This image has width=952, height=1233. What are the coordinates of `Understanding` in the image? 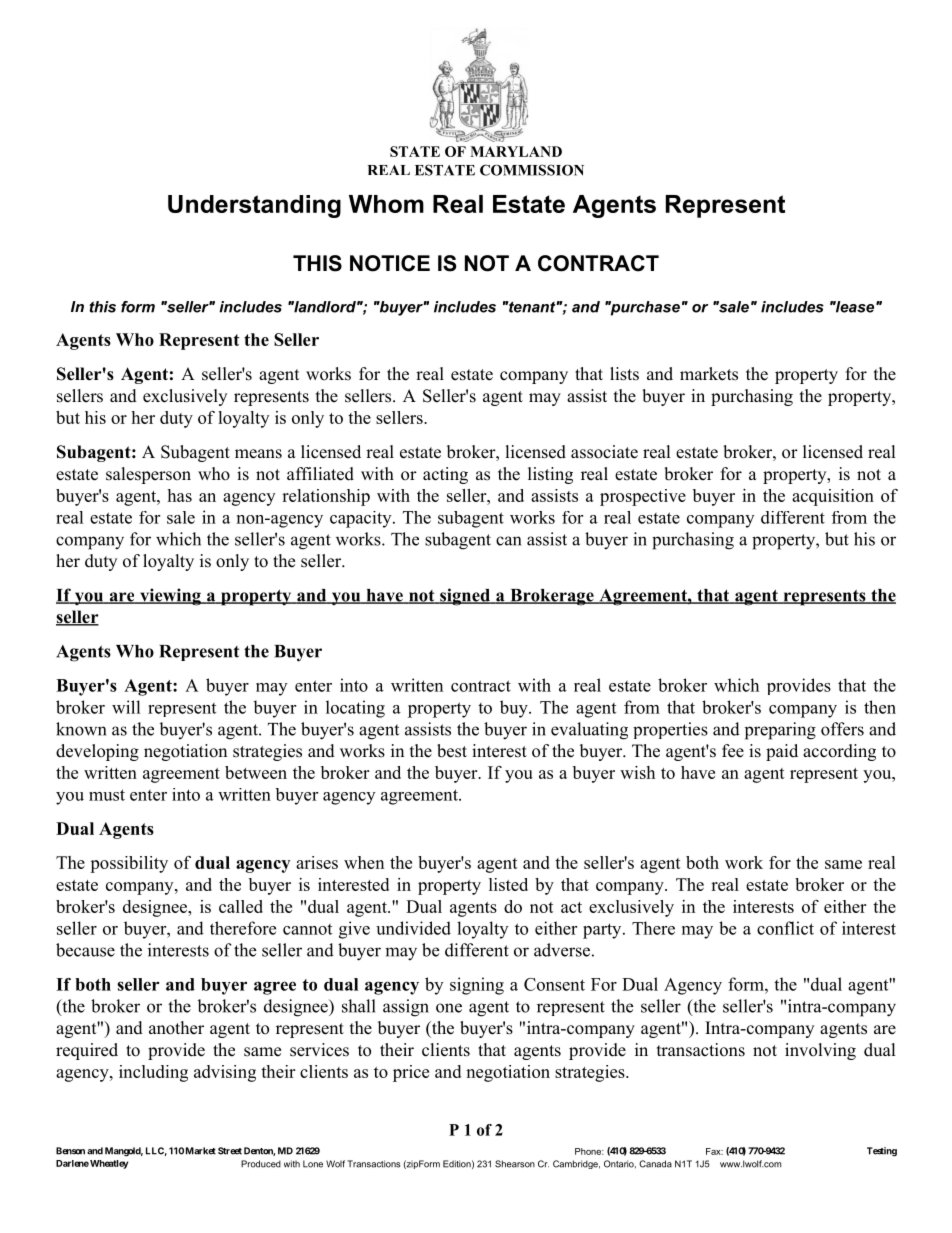 It's located at (254, 206).
